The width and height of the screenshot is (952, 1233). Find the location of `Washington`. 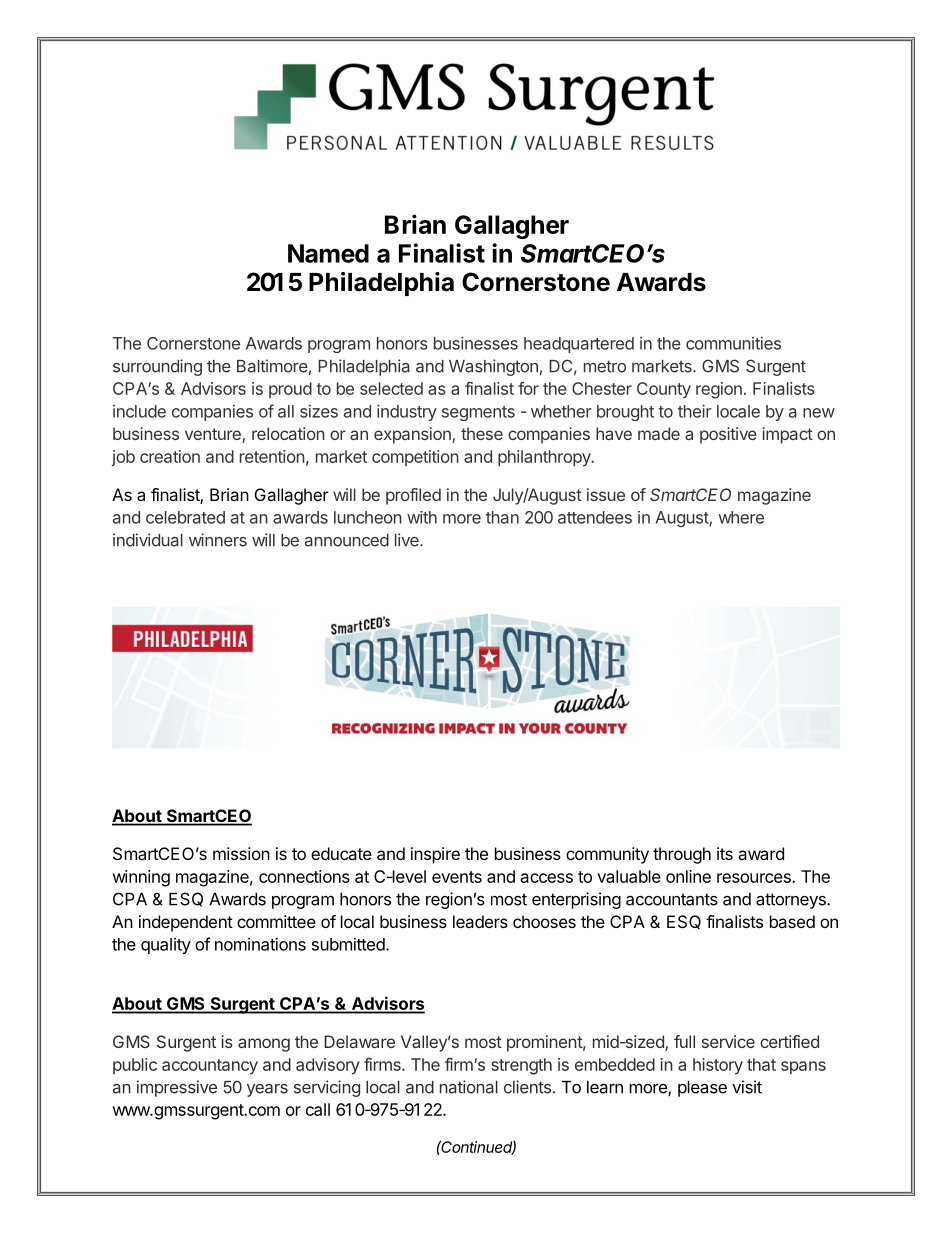

Washington is located at coordinates (493, 367).
